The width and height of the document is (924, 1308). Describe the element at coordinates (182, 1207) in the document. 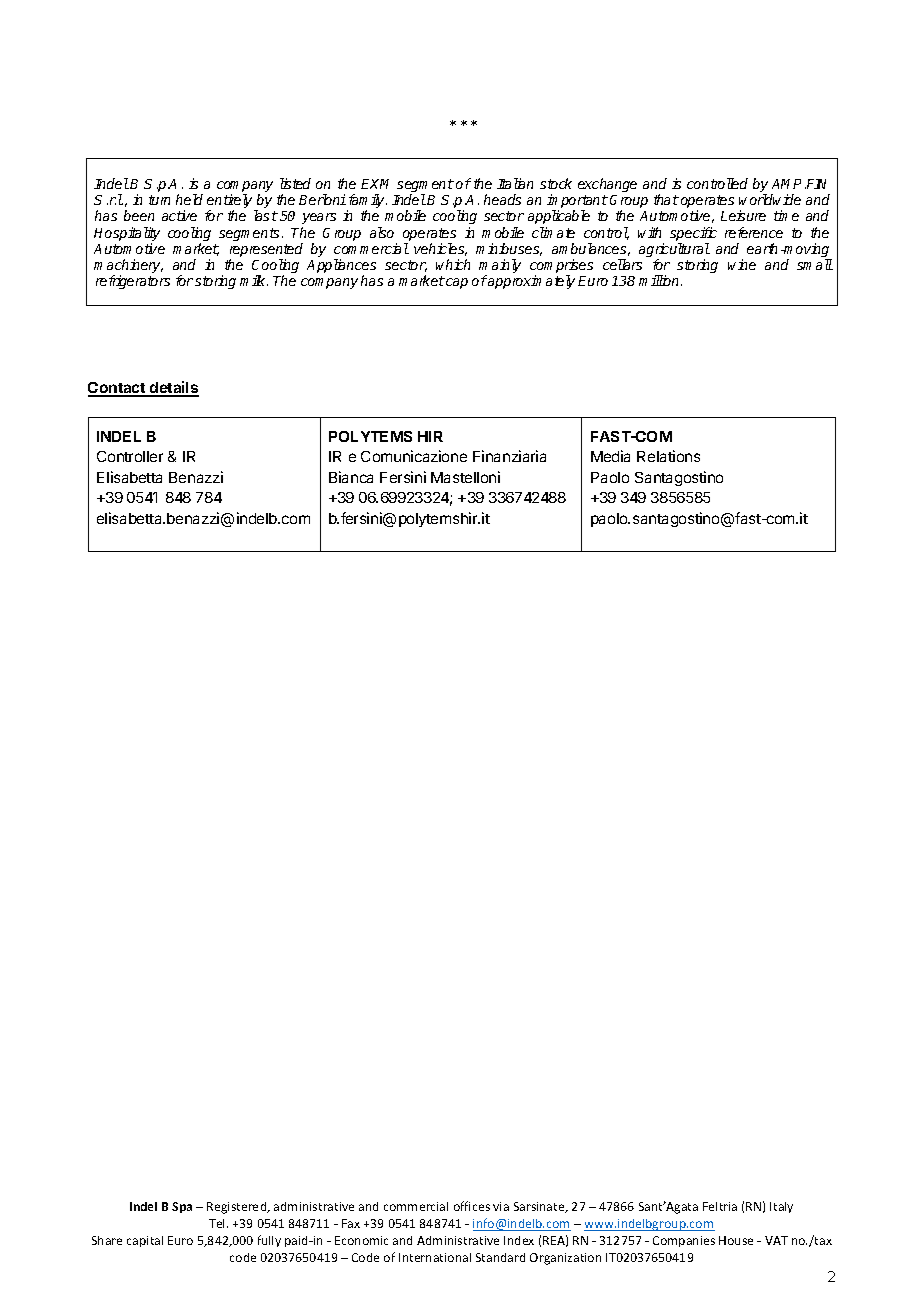

I see `Spa` at that location.
